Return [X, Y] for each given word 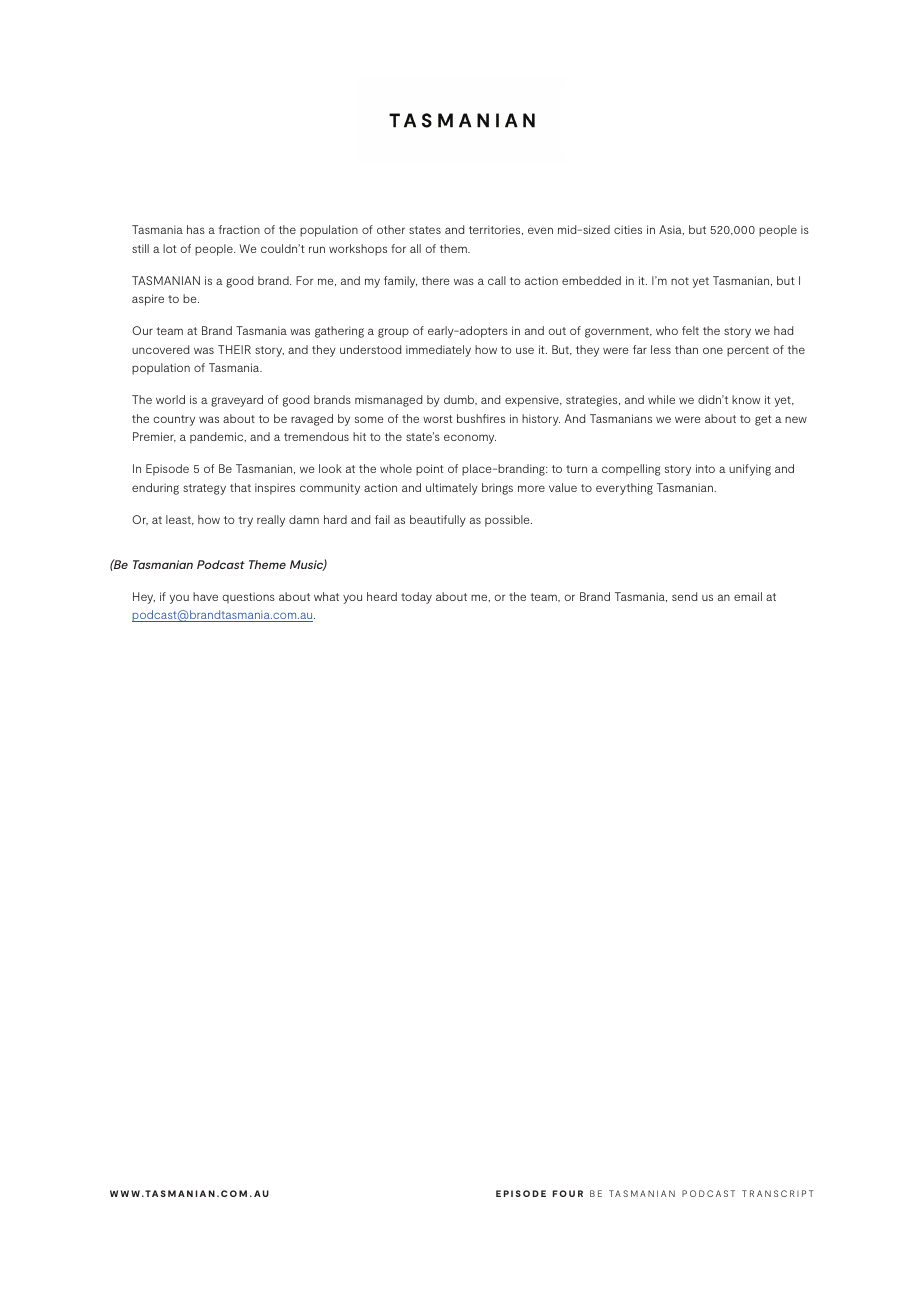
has [196, 229]
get [763, 420]
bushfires [481, 418]
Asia [671, 230]
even [540, 230]
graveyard [237, 401]
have [205, 596]
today [416, 598]
